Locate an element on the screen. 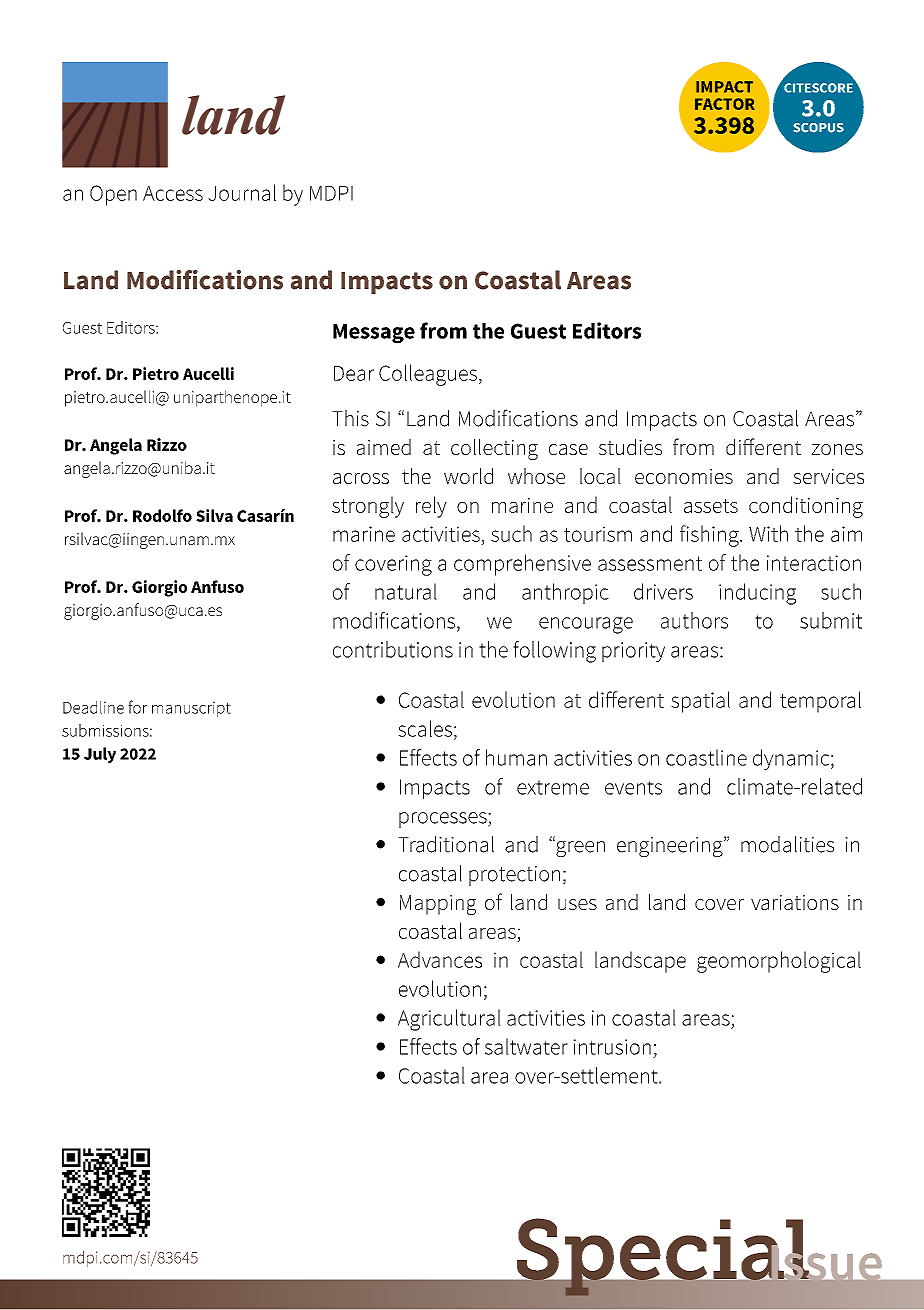 This screenshot has height=1310, width=924. Access is located at coordinates (173, 193).
